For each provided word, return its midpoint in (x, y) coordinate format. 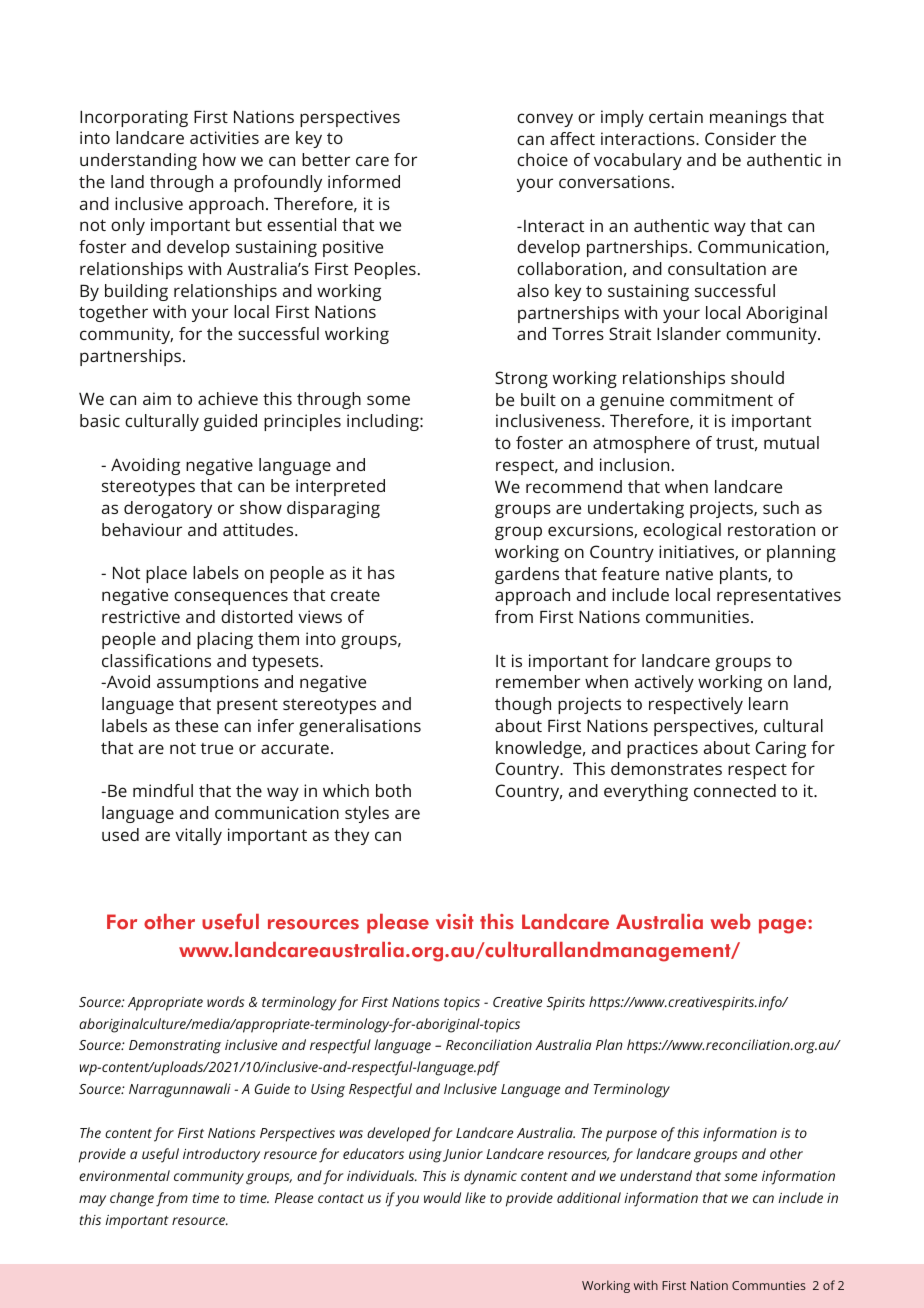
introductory (221, 1155)
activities (224, 137)
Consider (740, 138)
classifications (156, 660)
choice (542, 159)
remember (538, 681)
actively (664, 683)
